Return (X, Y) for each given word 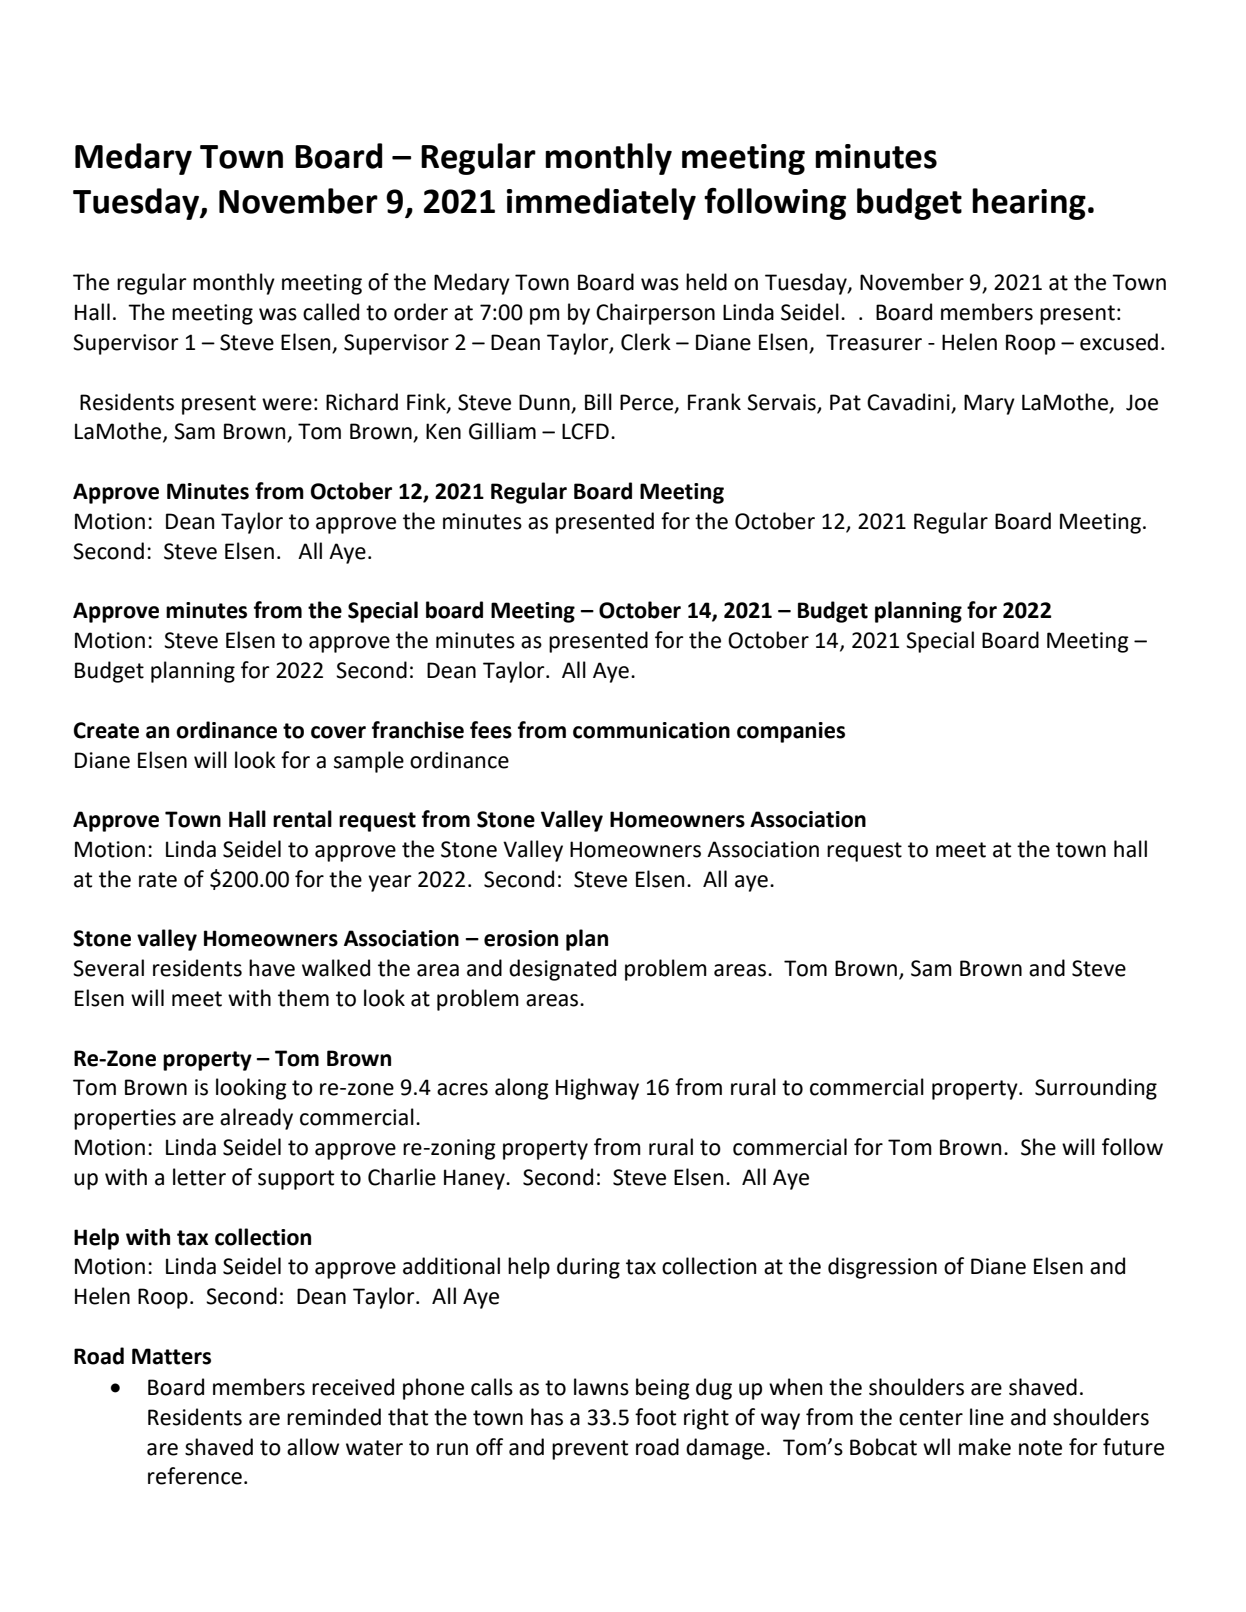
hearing (1029, 204)
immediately (601, 204)
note (1040, 1448)
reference (195, 1476)
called (331, 312)
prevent (590, 1450)
